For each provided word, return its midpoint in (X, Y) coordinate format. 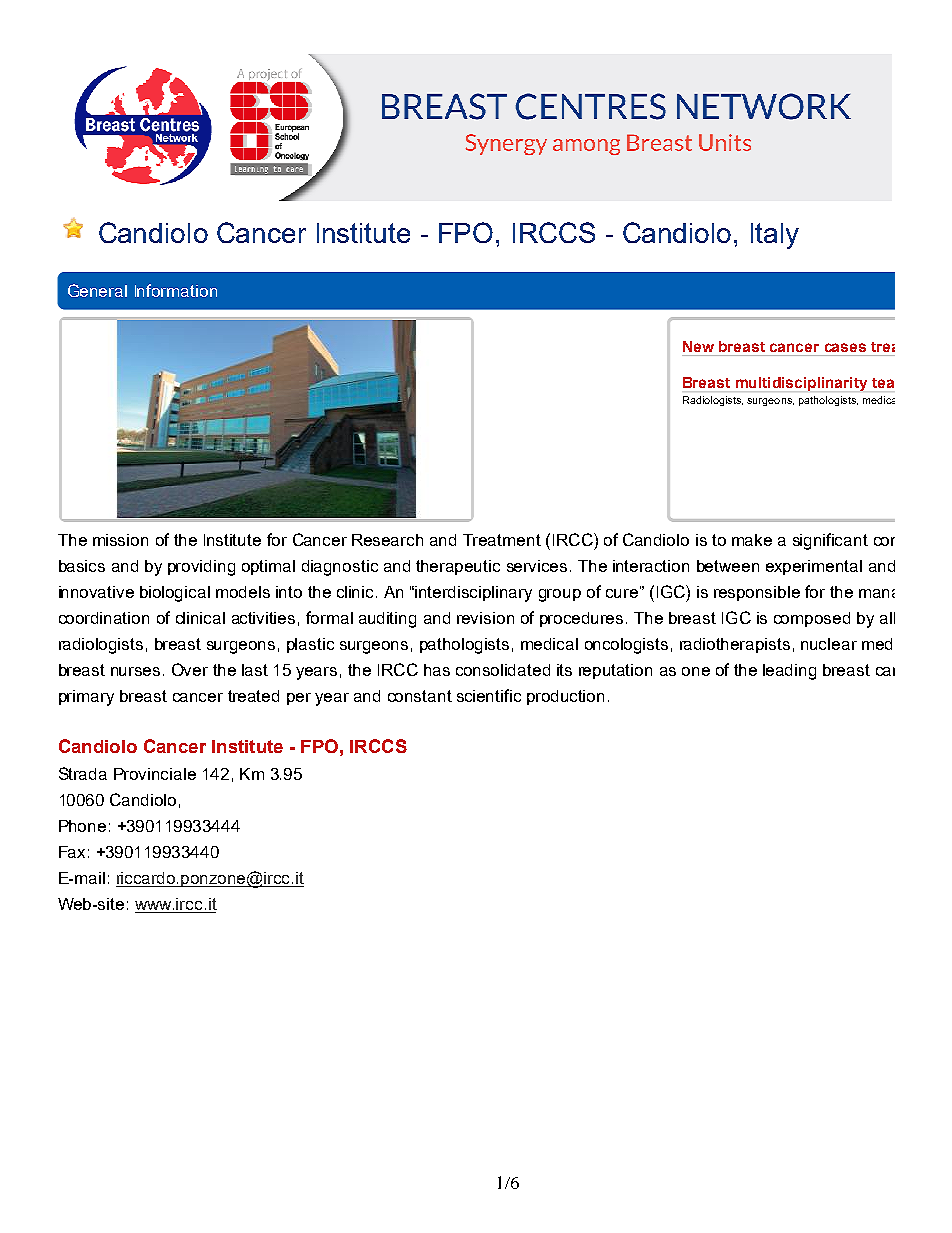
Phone (82, 826)
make (752, 540)
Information (176, 290)
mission (120, 540)
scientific (489, 695)
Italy (775, 236)
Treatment (502, 540)
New (698, 346)
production (565, 697)
